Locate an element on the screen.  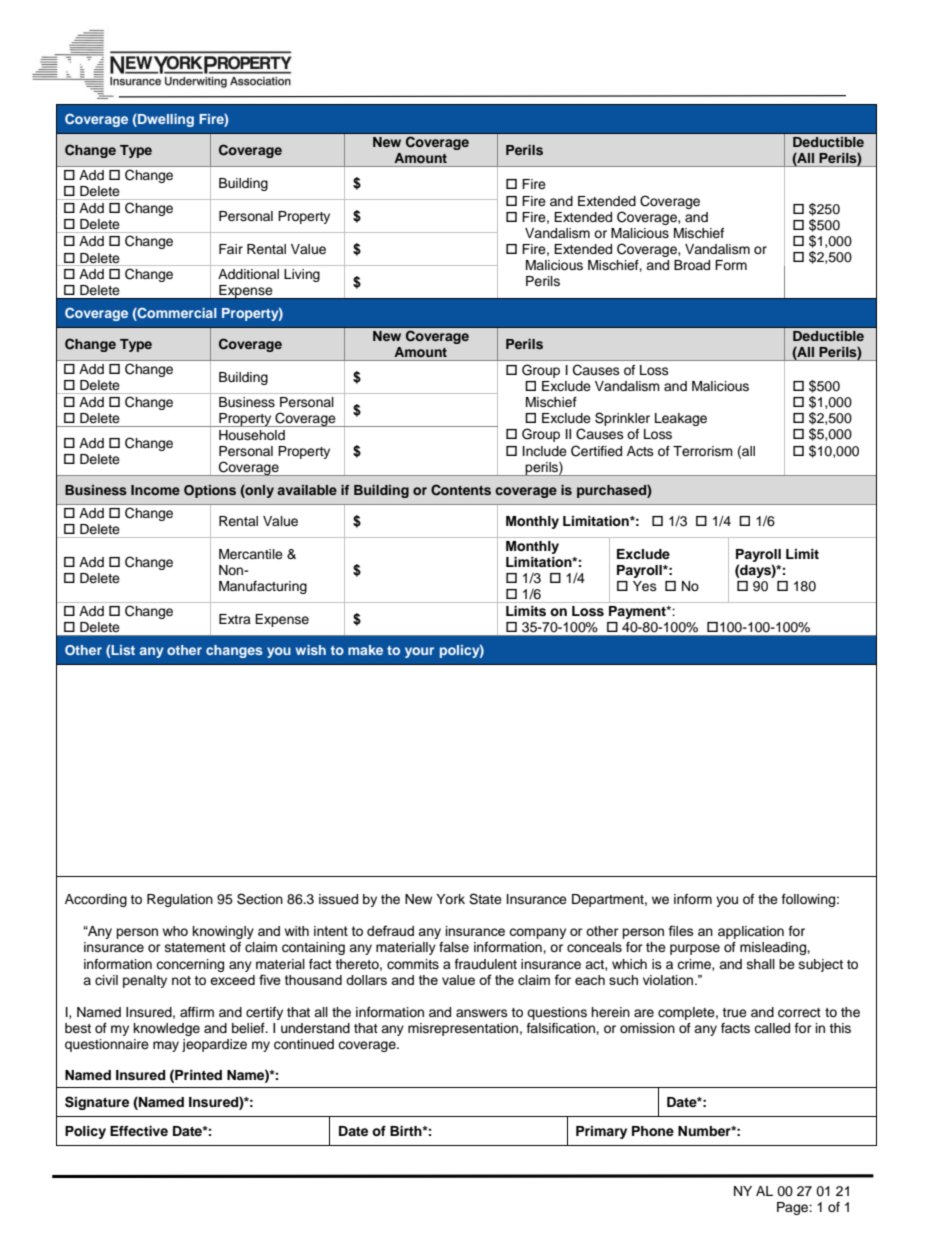
Terrorism is located at coordinates (703, 451).
